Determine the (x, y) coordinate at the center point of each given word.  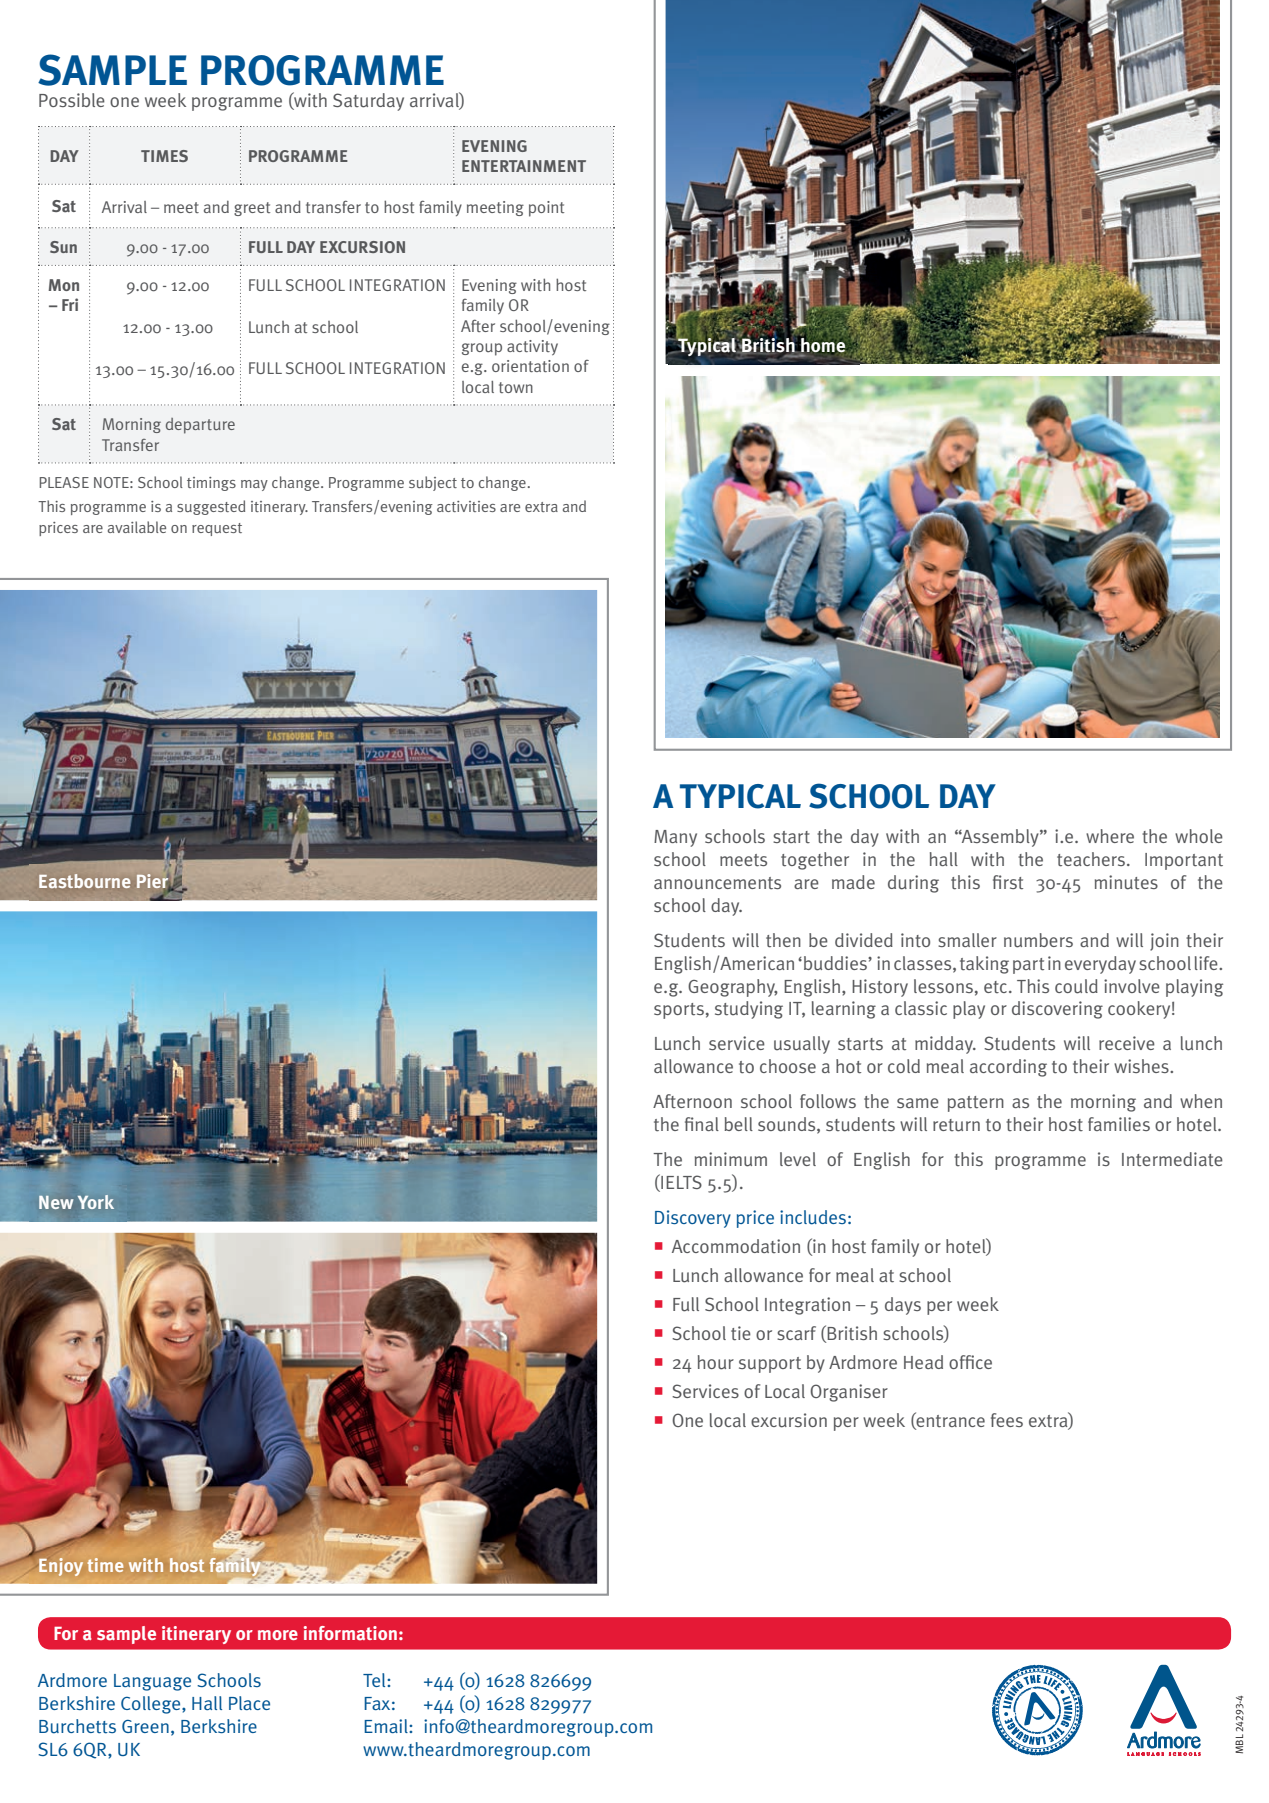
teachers (1092, 859)
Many (675, 838)
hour (716, 1362)
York (96, 1202)
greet (252, 209)
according (1008, 1068)
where (1110, 836)
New (56, 1202)
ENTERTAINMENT (524, 166)
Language (152, 1682)
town (516, 387)
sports (679, 1011)
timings (211, 484)
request (217, 529)
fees (1007, 1420)
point (546, 209)
